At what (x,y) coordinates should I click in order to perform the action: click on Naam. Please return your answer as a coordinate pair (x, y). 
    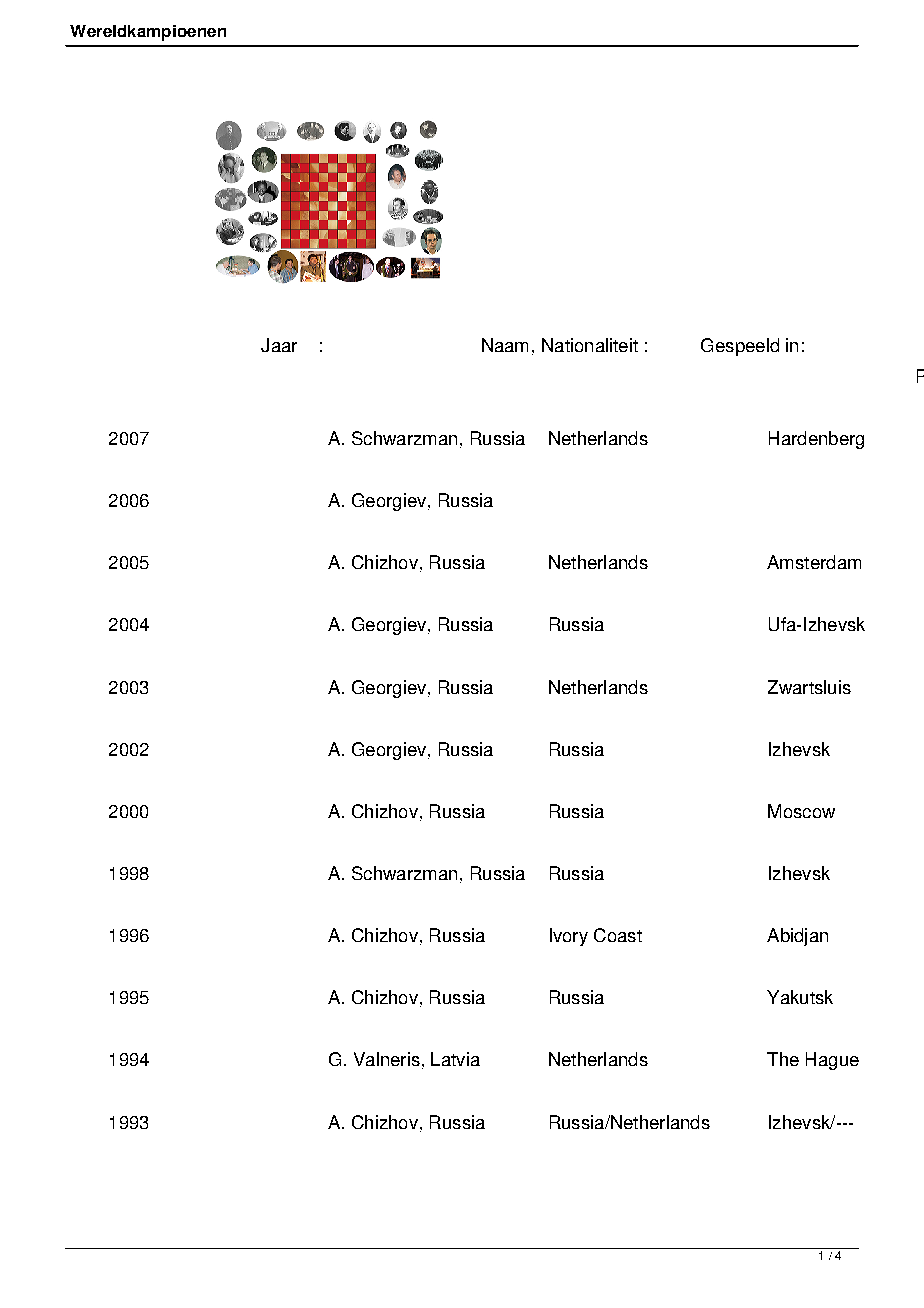
    Looking at the image, I should click on (505, 345).
